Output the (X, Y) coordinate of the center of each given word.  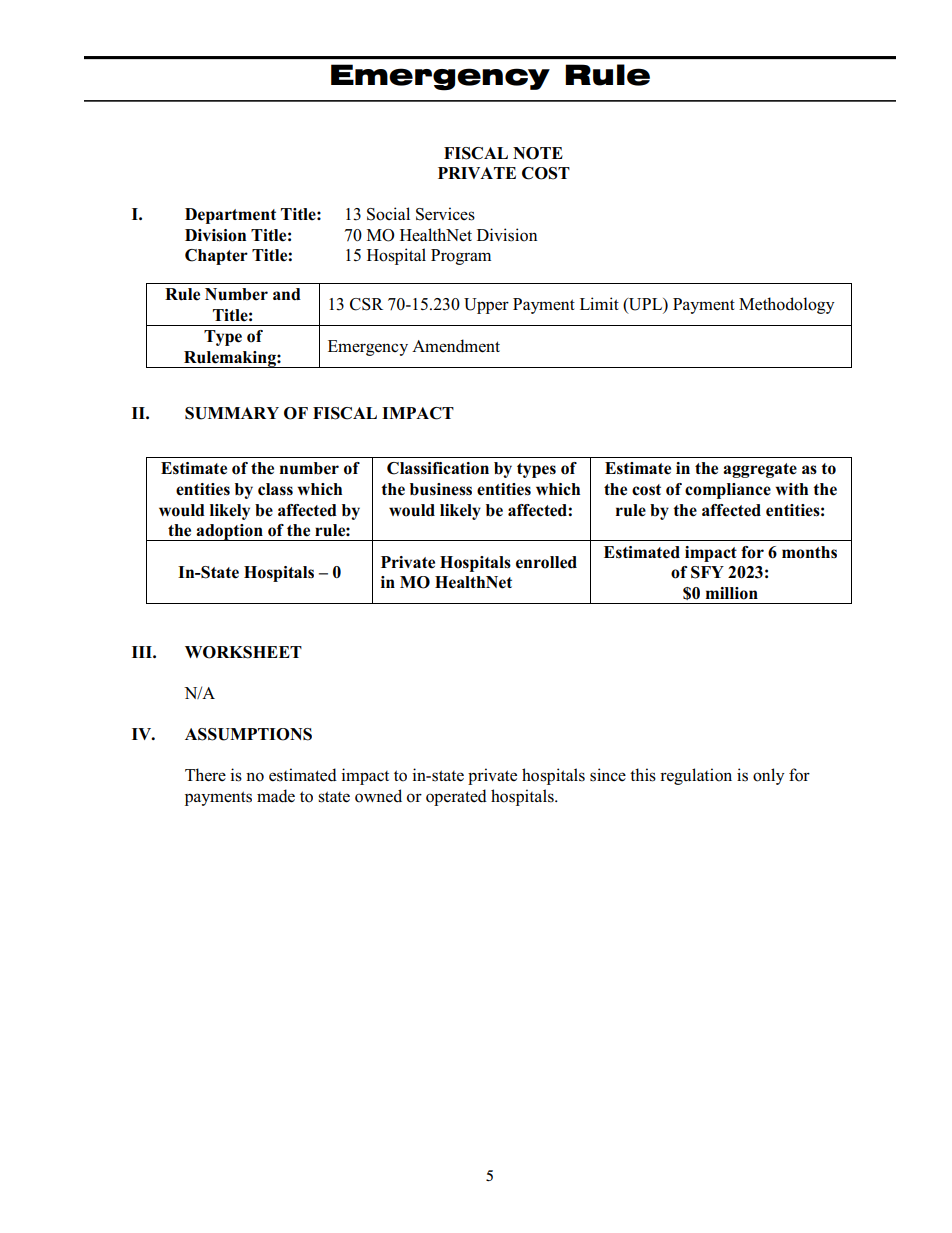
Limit (599, 303)
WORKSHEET (243, 652)
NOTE (538, 153)
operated (456, 797)
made (276, 796)
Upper (486, 306)
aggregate (760, 470)
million (732, 593)
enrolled (546, 562)
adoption (230, 532)
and (287, 294)
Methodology (787, 305)
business (441, 489)
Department (230, 216)
